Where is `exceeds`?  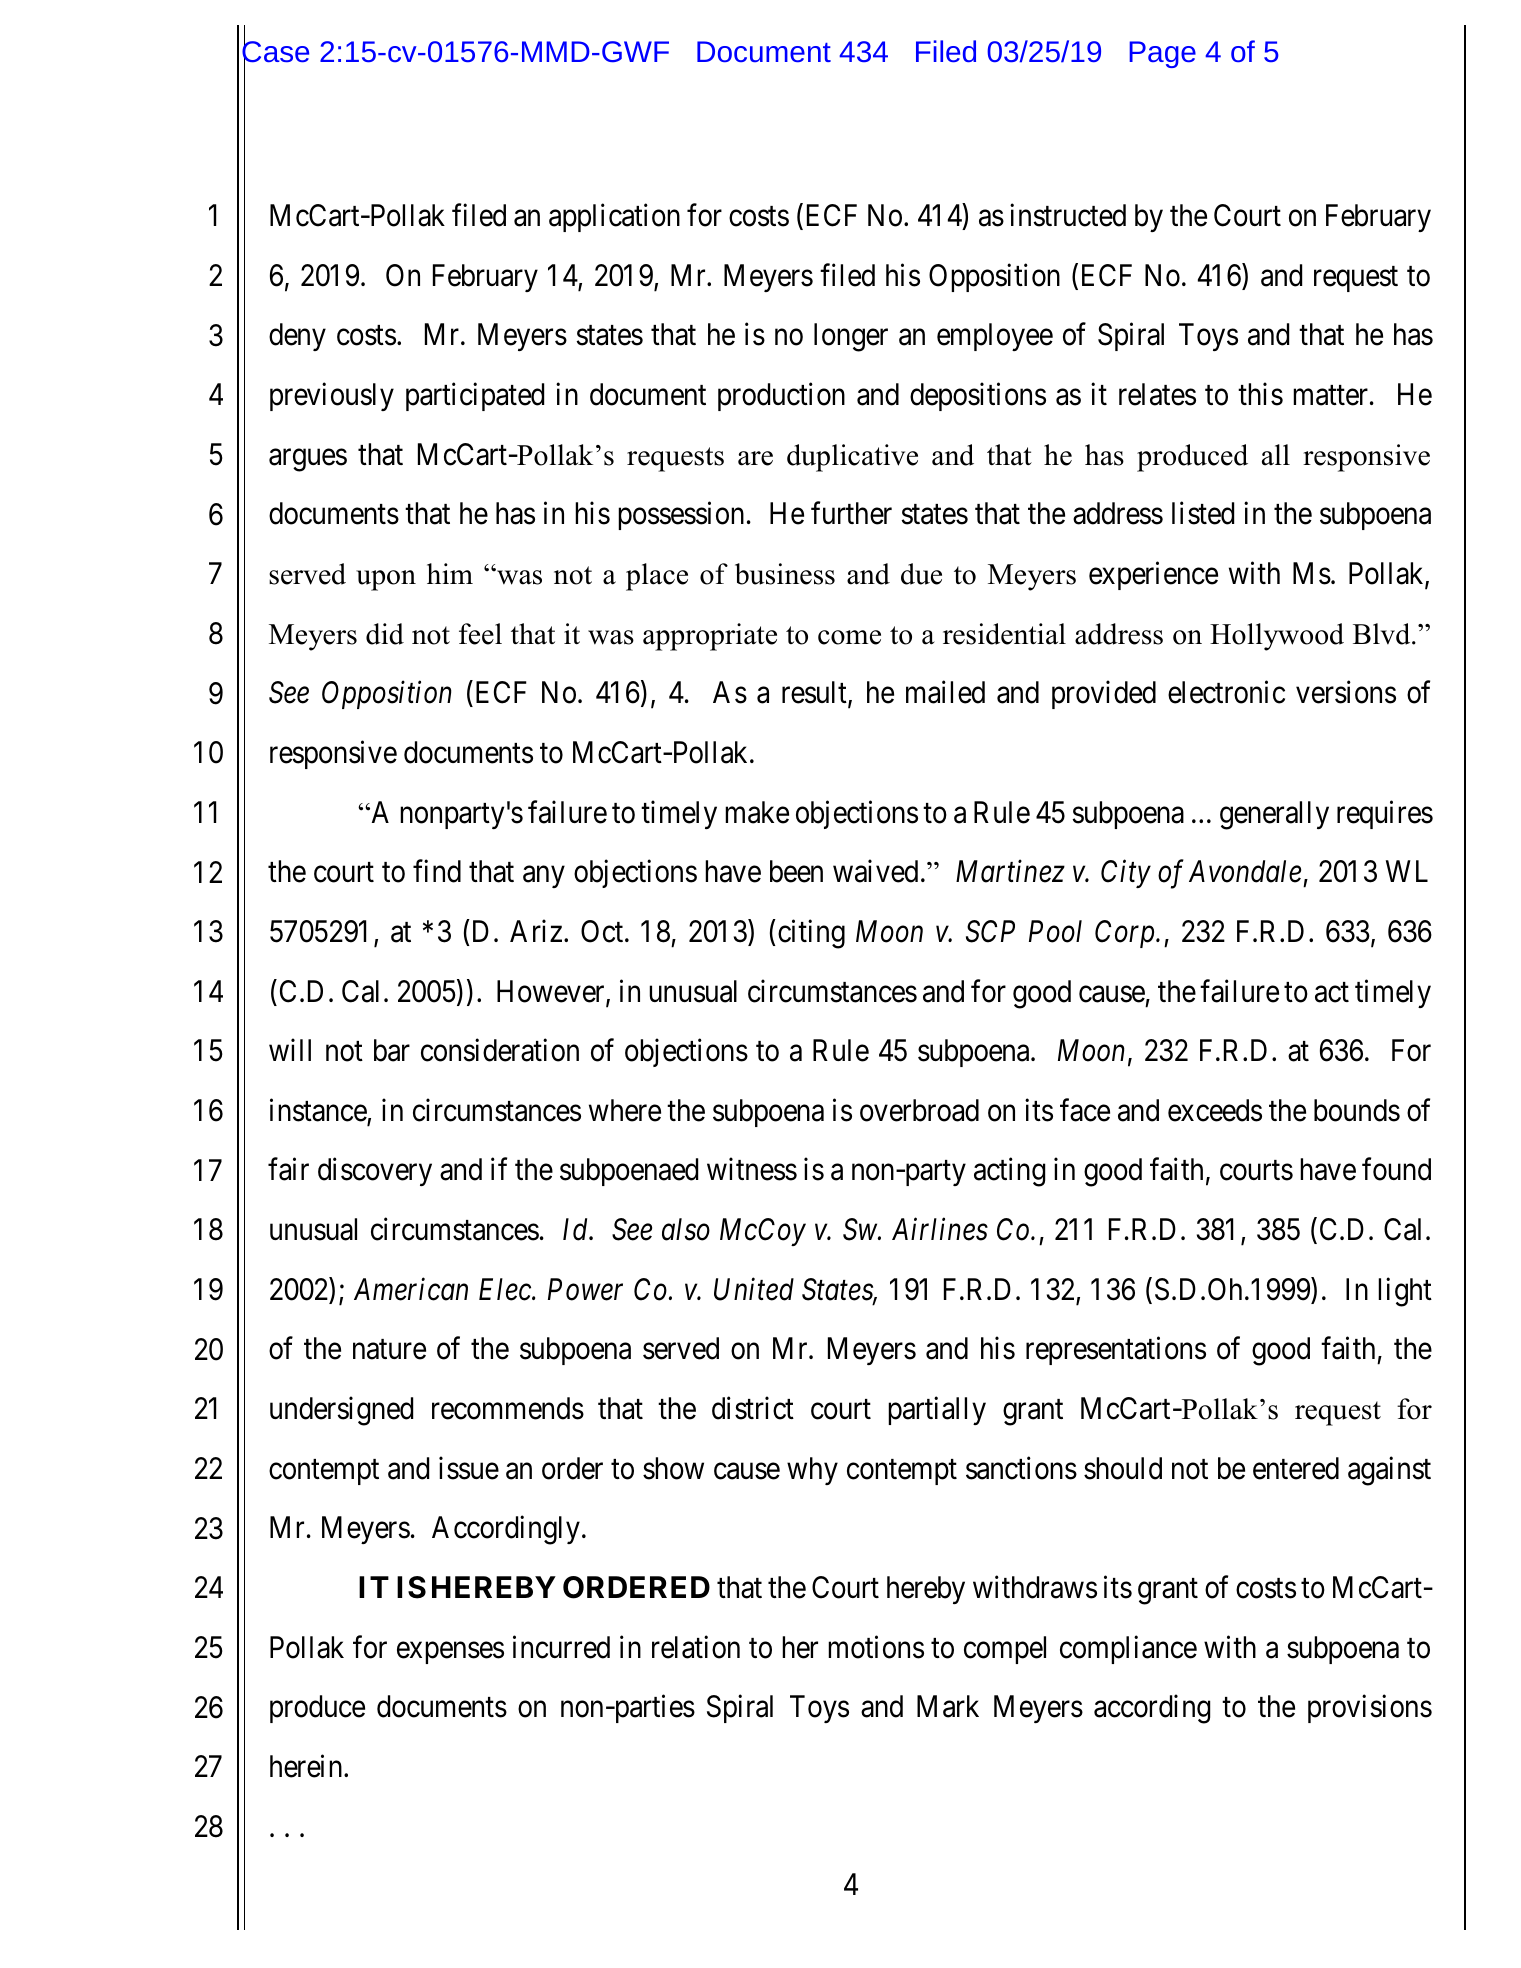 exceeds is located at coordinates (1215, 1110).
